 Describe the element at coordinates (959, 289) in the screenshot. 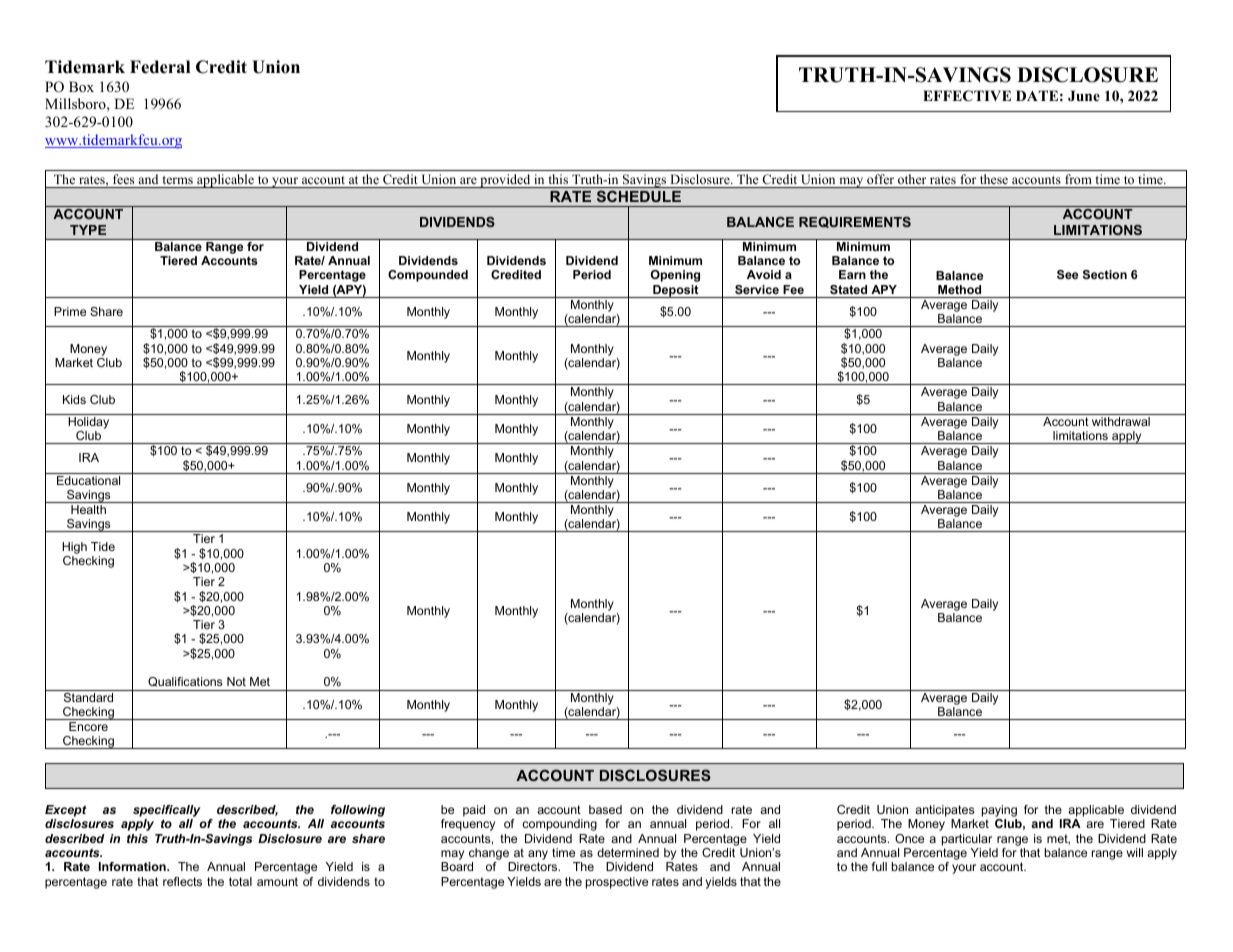

I see `Method` at that location.
